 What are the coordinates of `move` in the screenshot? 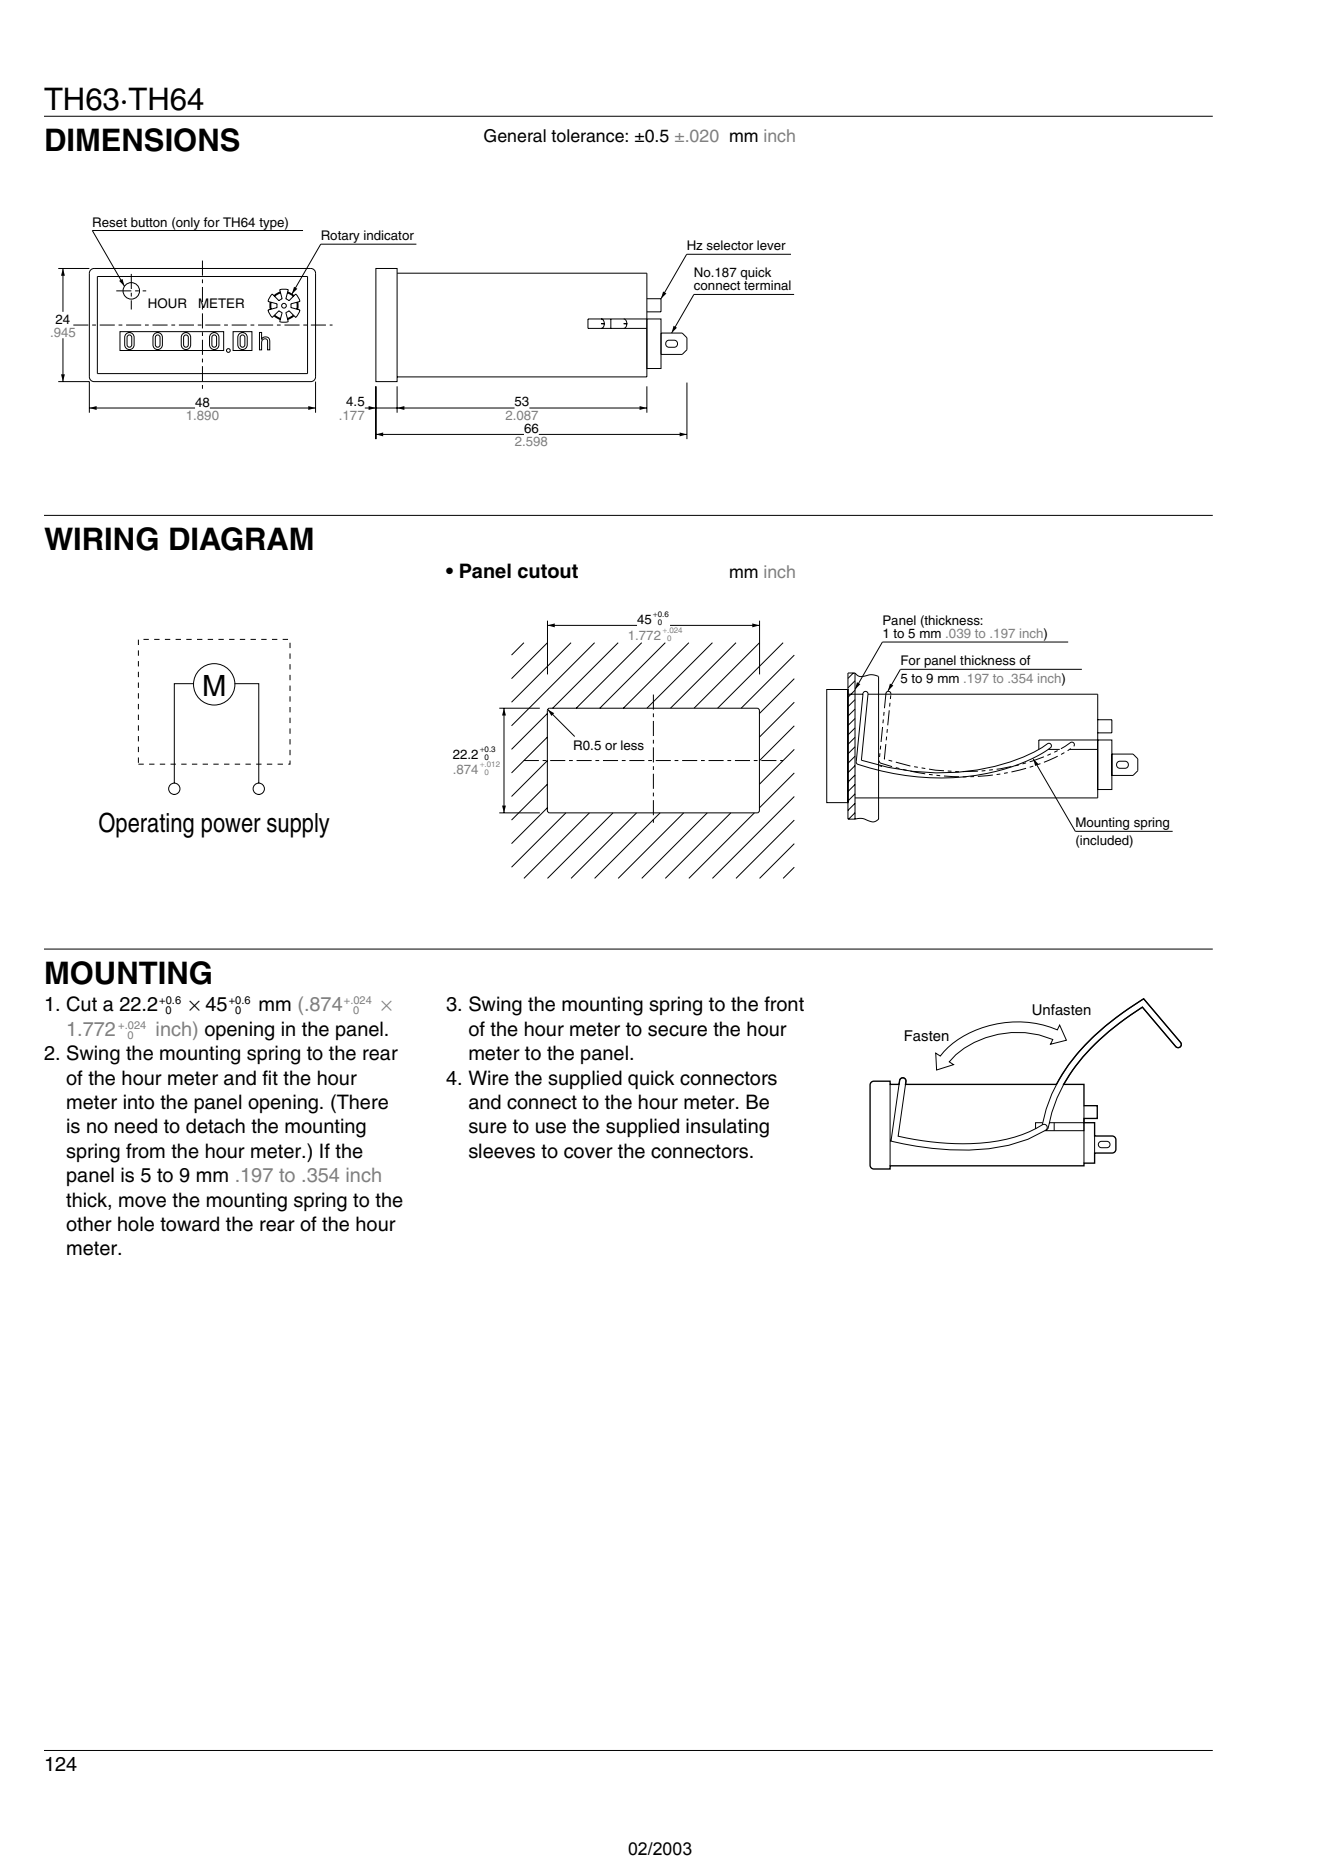 It's located at (142, 1202).
